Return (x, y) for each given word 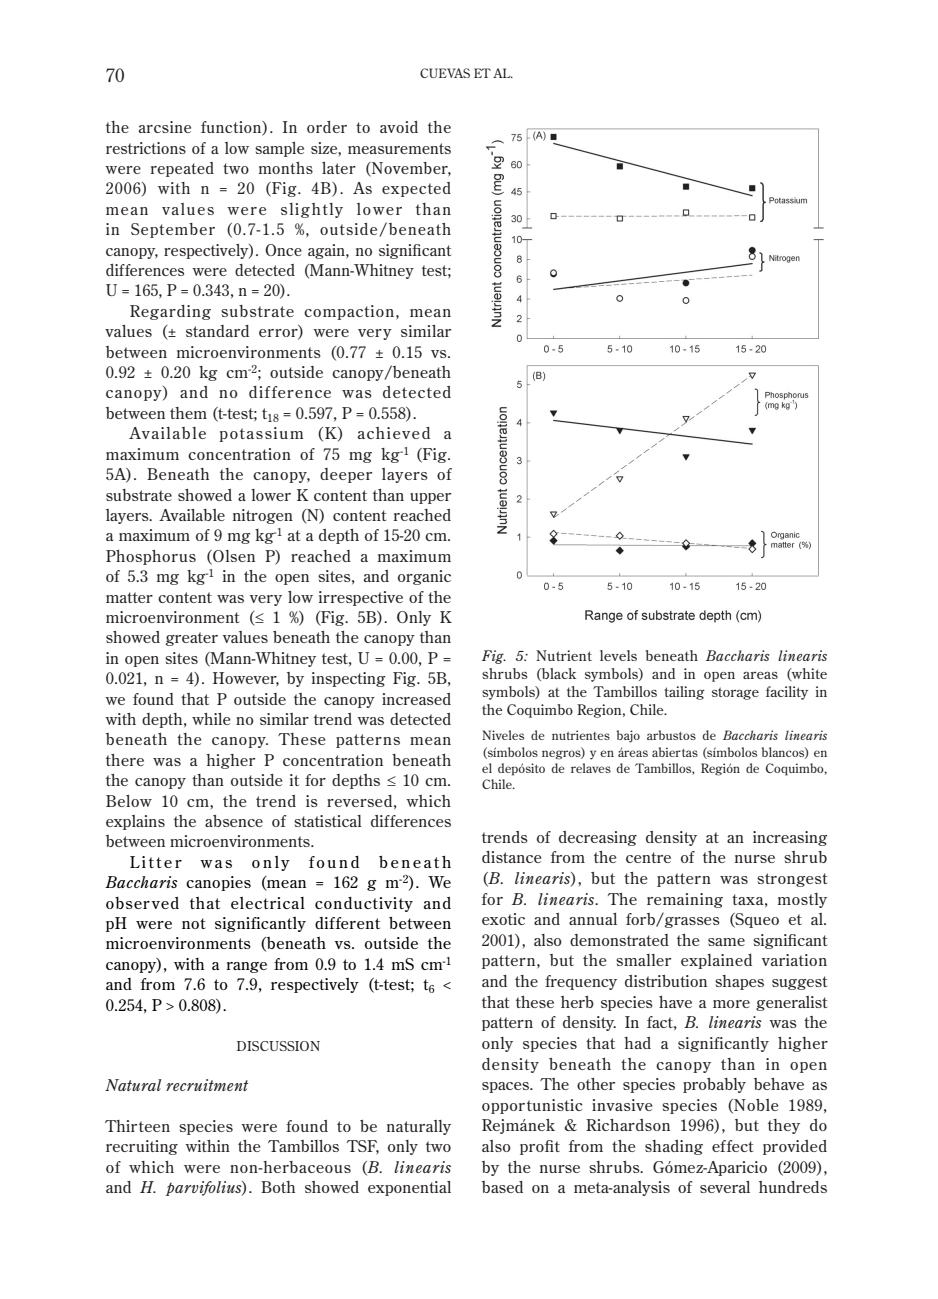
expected (416, 189)
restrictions (146, 148)
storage (735, 693)
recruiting (142, 1147)
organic (424, 577)
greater (191, 639)
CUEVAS (445, 73)
